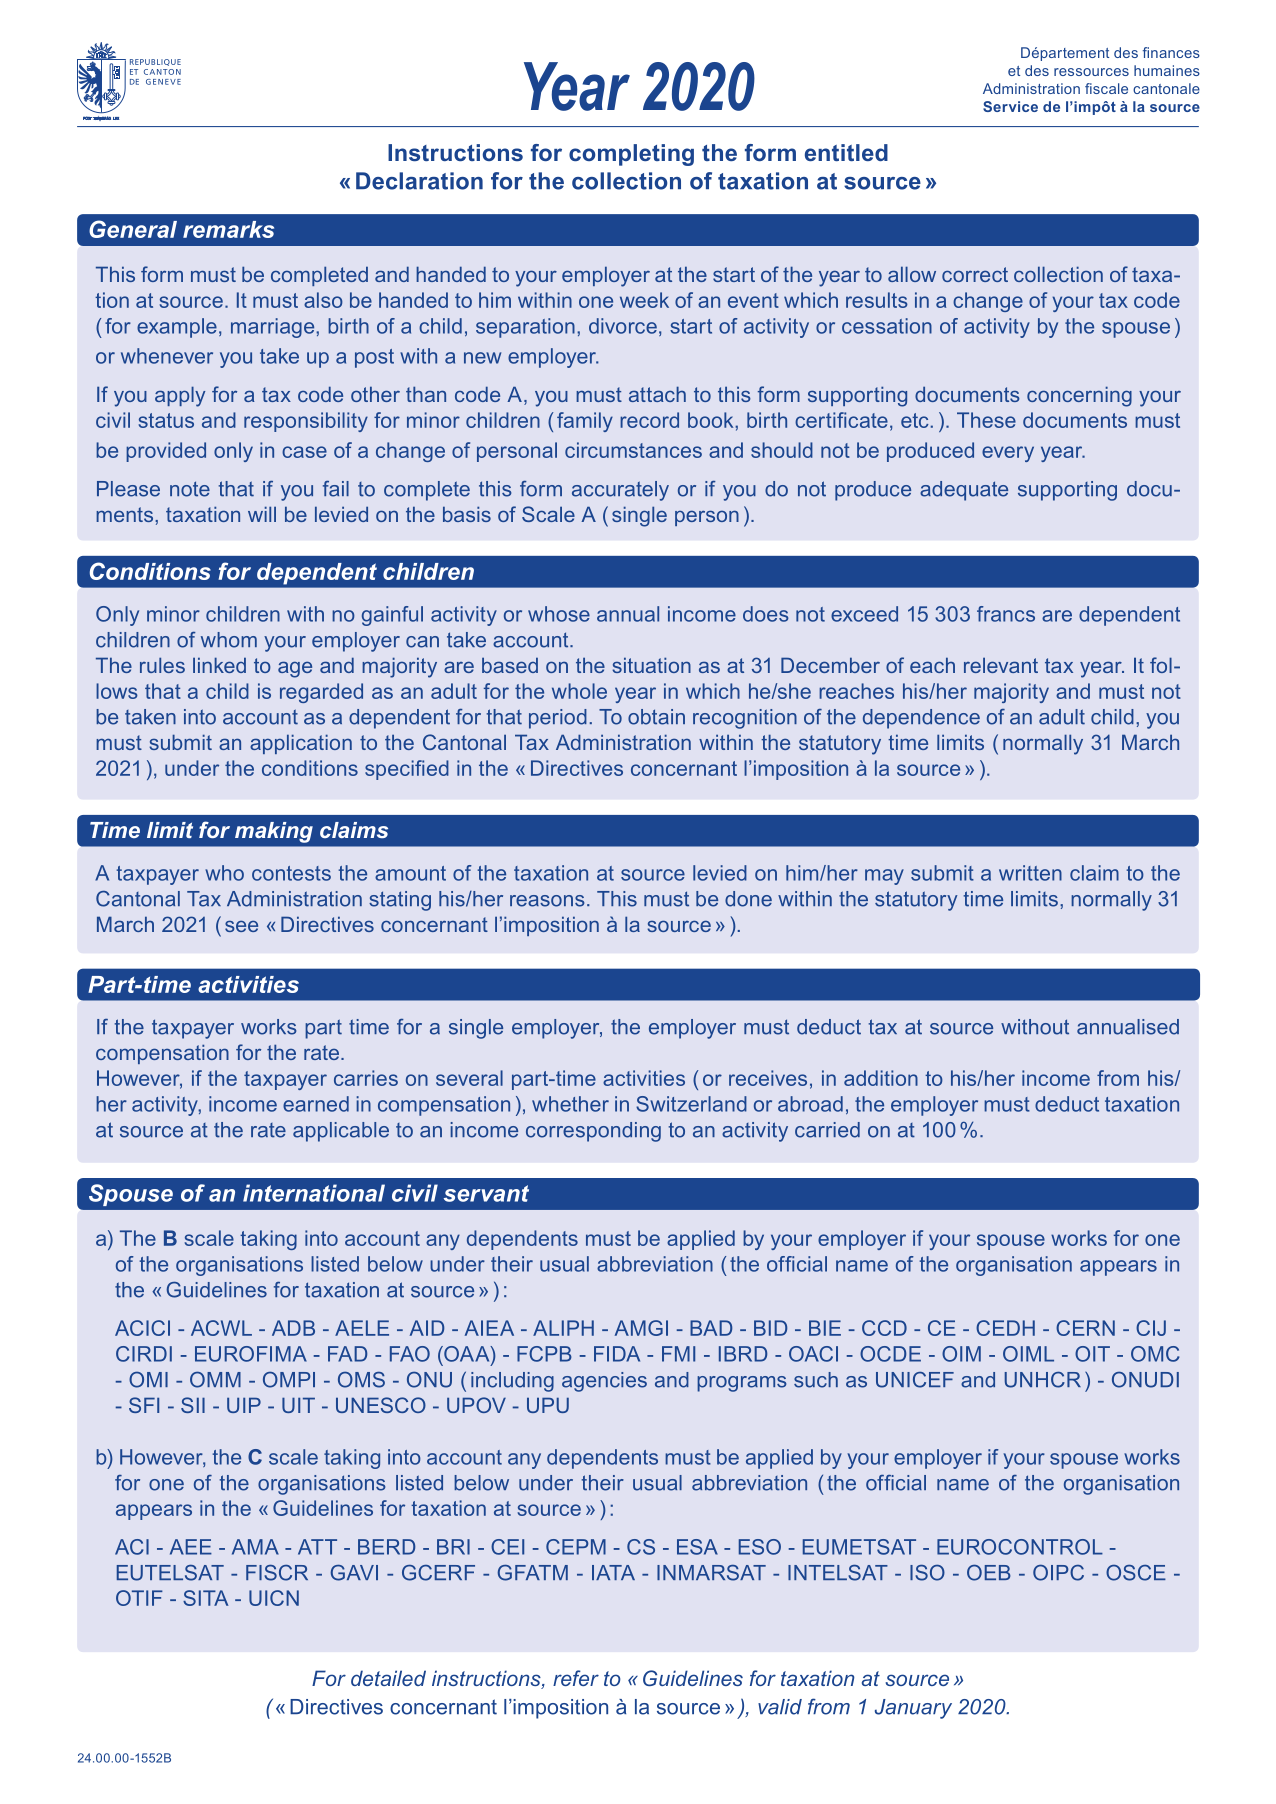  I want to click on remarks, so click(228, 229).
